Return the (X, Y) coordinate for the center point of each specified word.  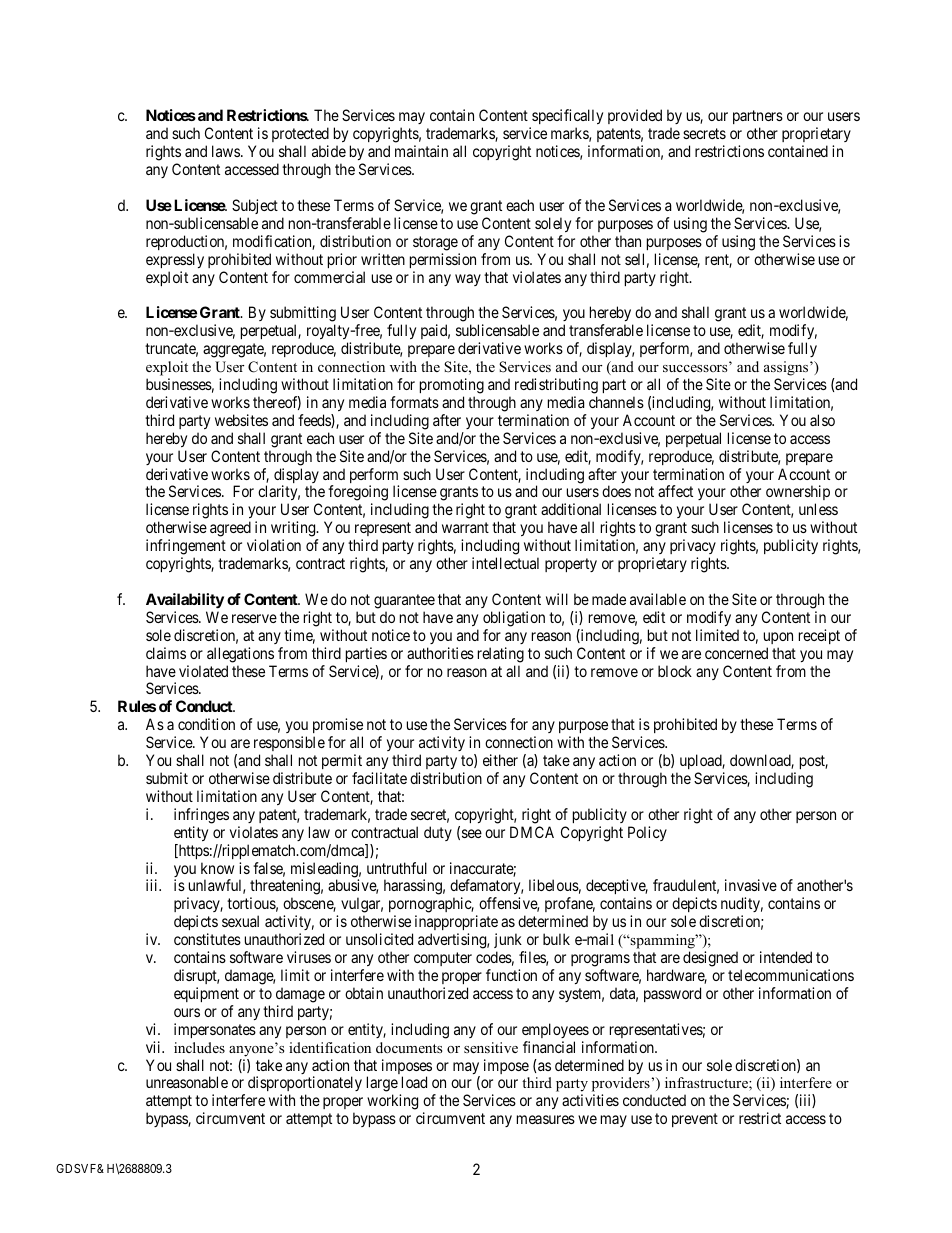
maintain (421, 151)
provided (635, 116)
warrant (465, 527)
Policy (647, 833)
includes (199, 1047)
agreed (230, 529)
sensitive (491, 1047)
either (500, 760)
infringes (201, 816)
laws (227, 151)
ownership (798, 494)
